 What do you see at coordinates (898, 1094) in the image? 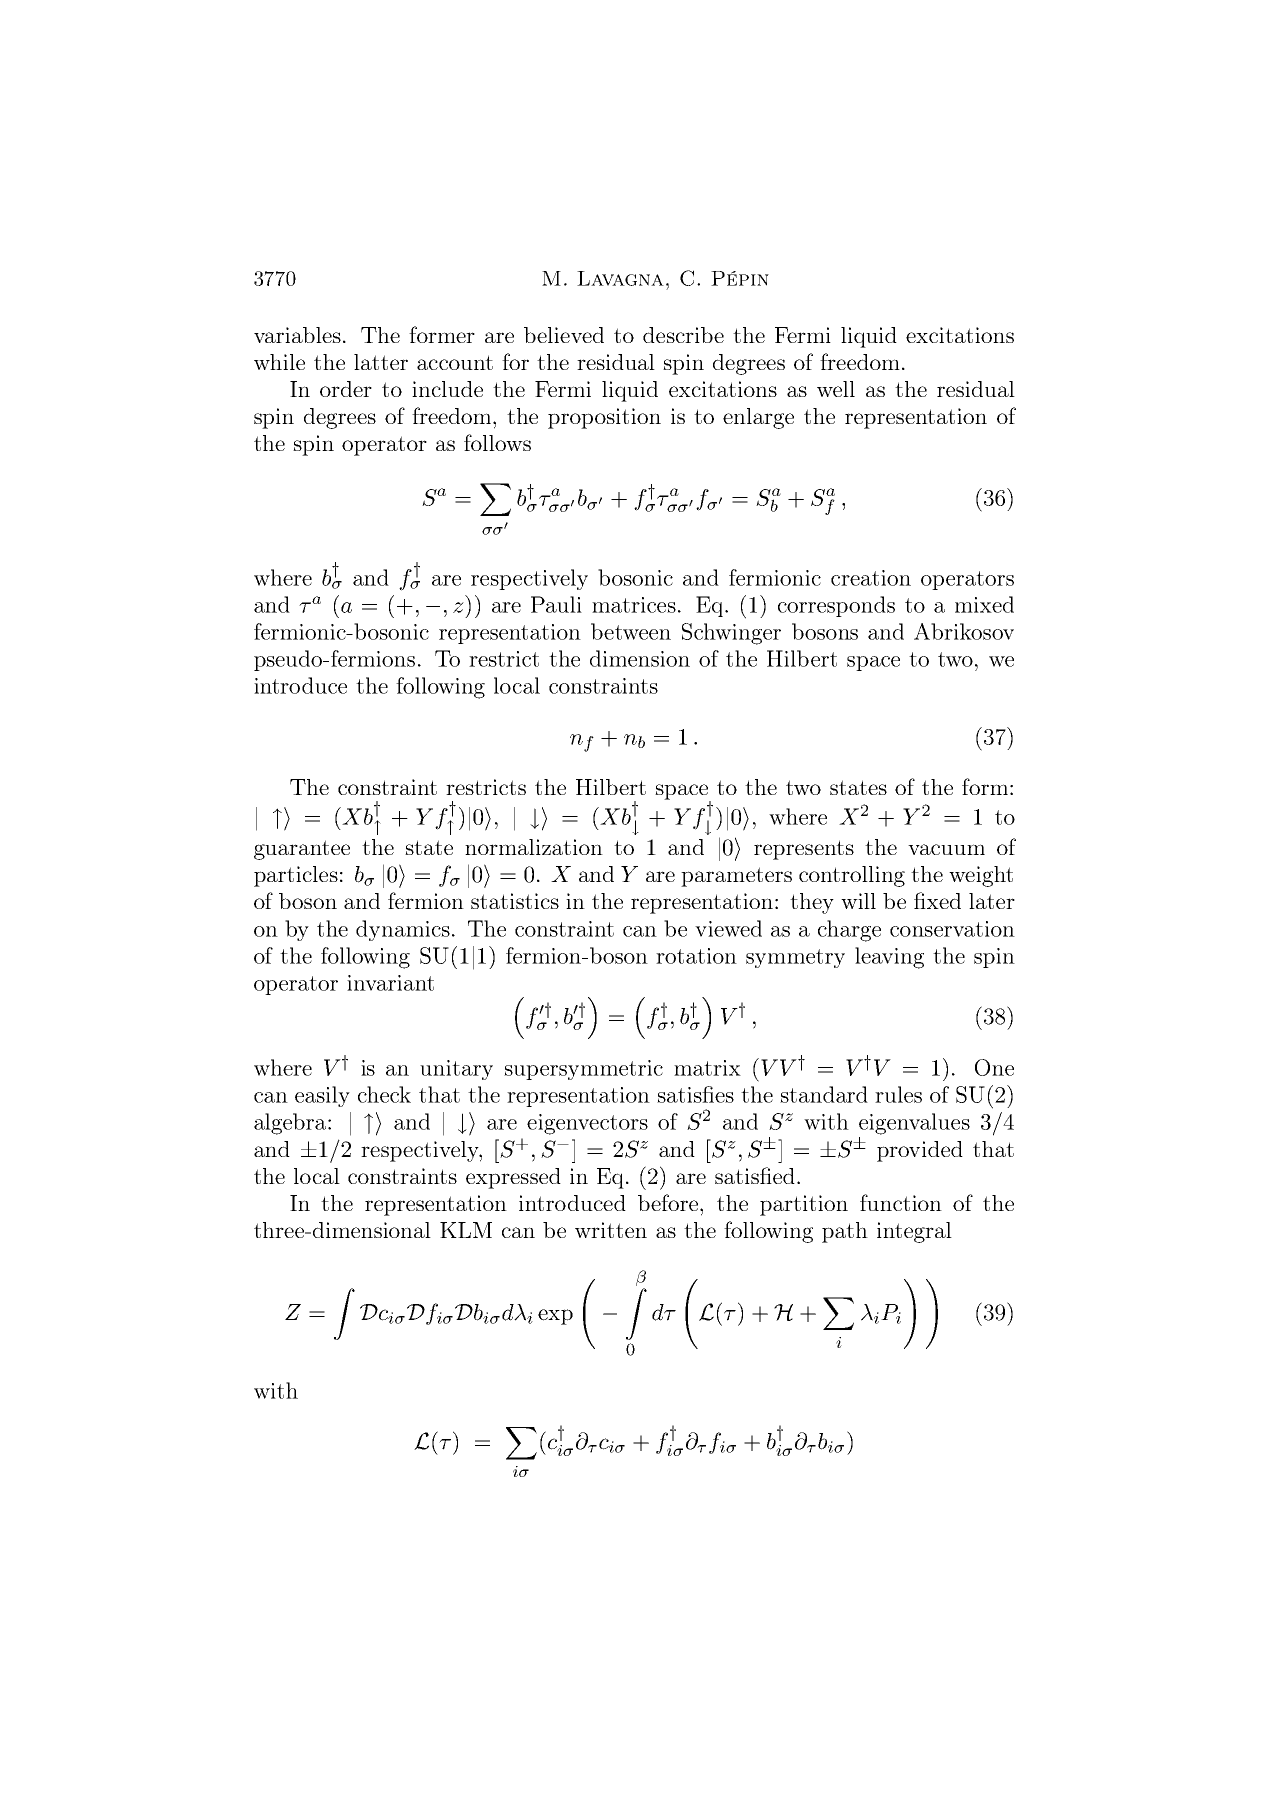
I see `rules` at bounding box center [898, 1094].
